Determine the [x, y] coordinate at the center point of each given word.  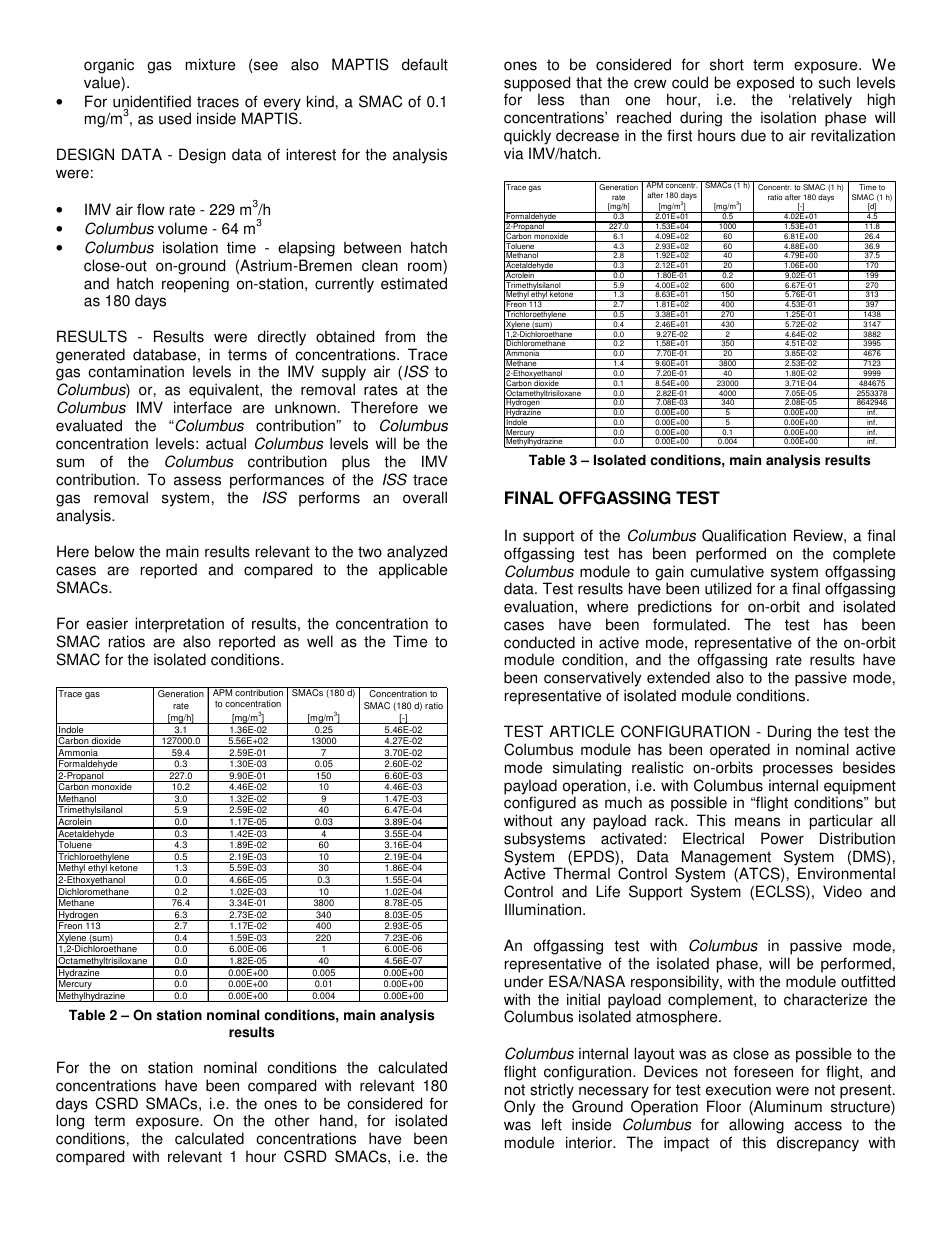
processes [798, 770]
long [70, 1122]
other [292, 1120]
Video [842, 891]
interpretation [179, 626]
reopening [195, 285]
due [753, 135]
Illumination [544, 909]
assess [197, 481]
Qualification [744, 535]
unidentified [152, 102]
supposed [537, 85]
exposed [765, 85]
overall [425, 497]
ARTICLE [581, 731]
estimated [414, 283]
